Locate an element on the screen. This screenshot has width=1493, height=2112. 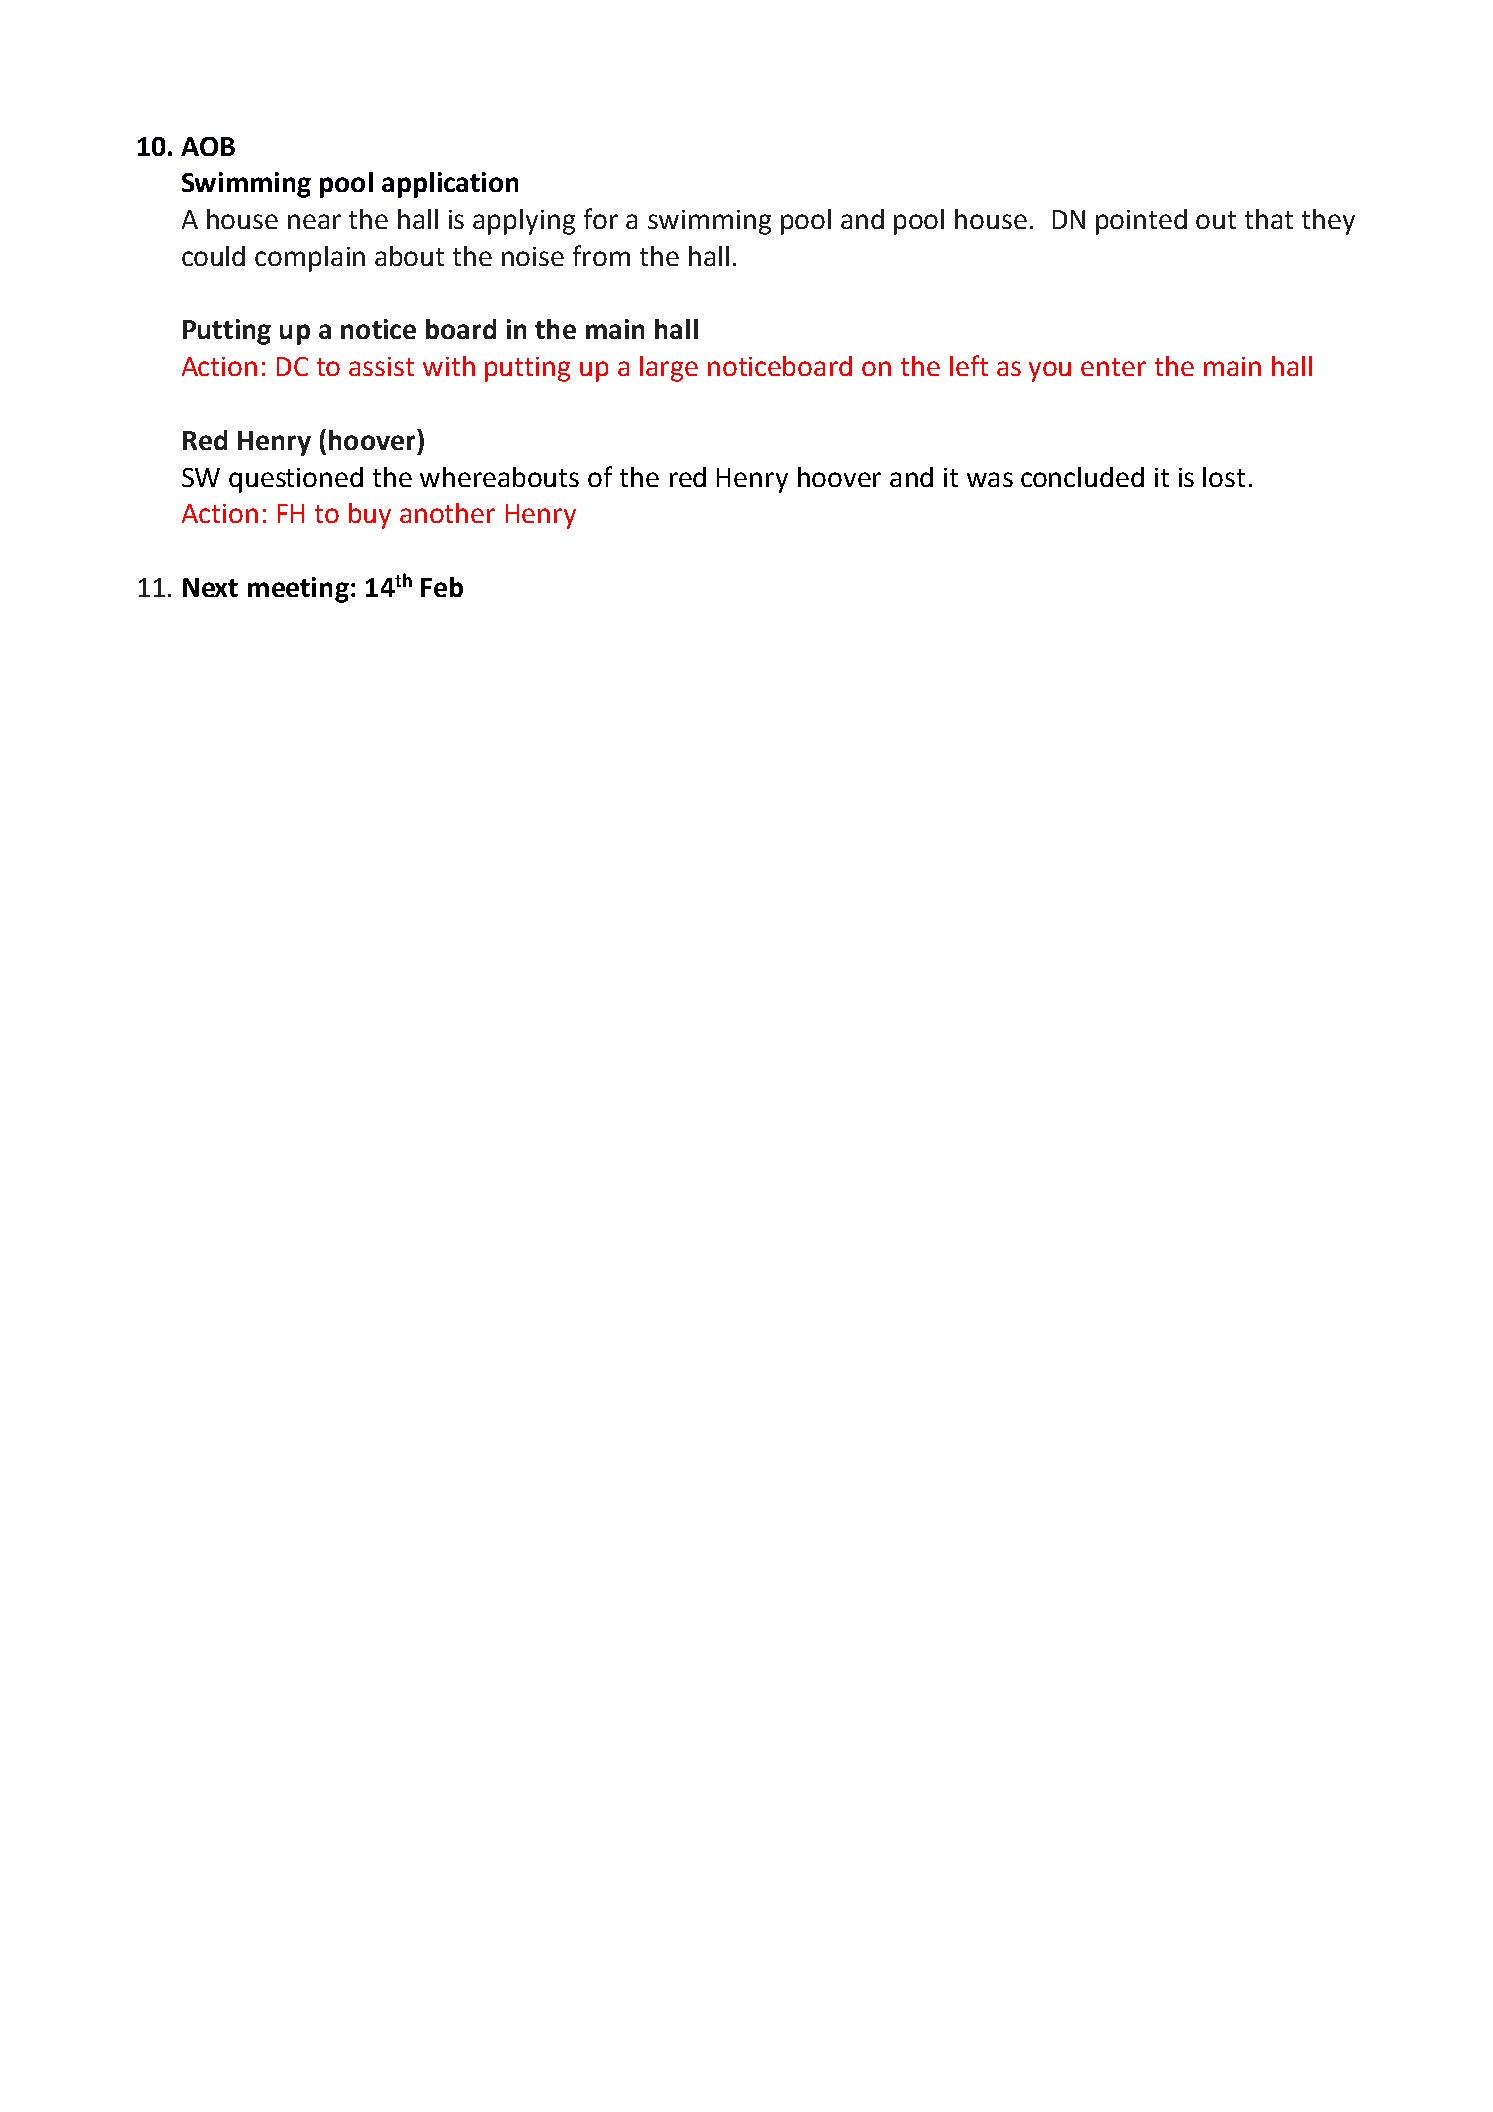
from is located at coordinates (601, 255).
